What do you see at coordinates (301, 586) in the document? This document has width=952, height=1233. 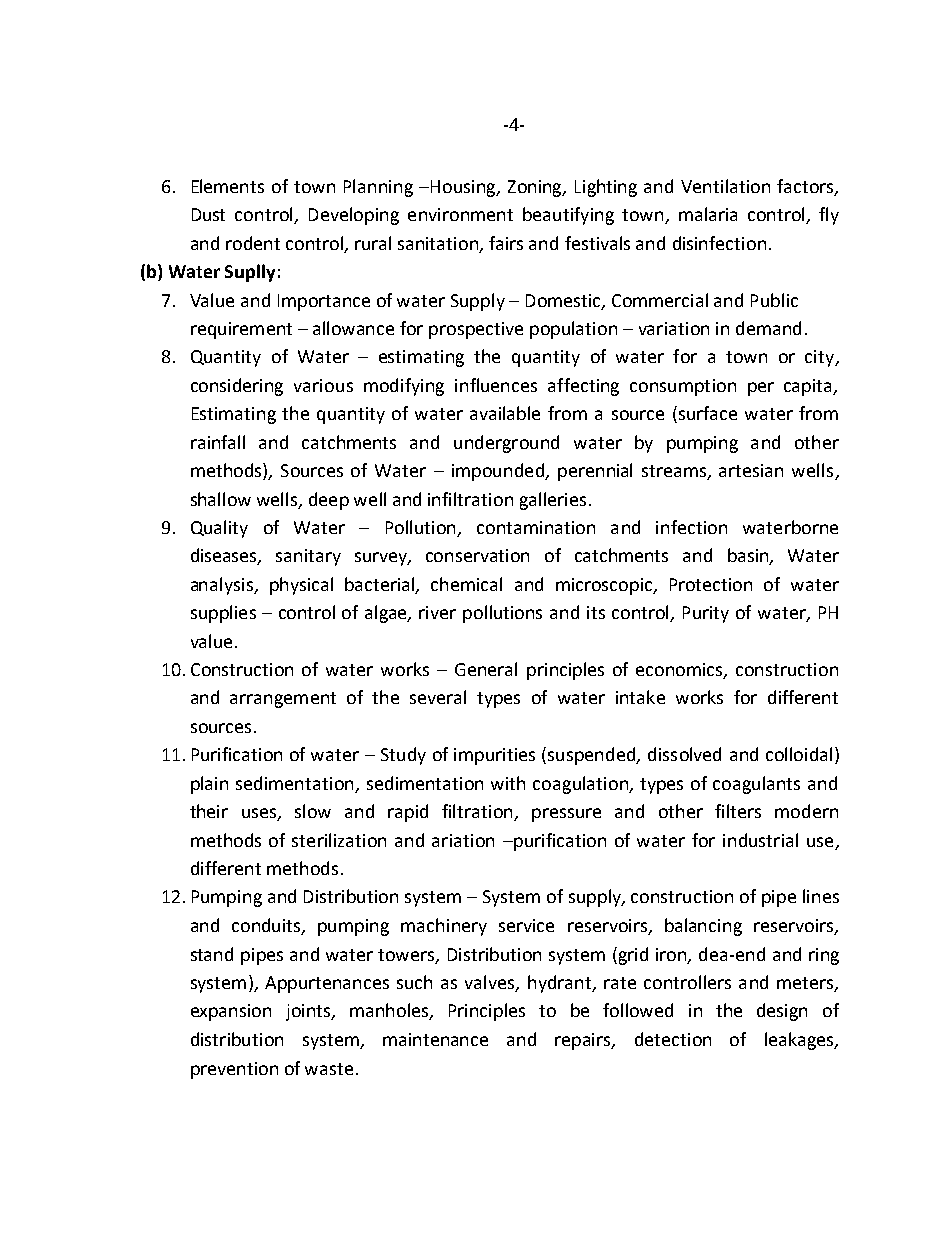 I see `physical` at bounding box center [301, 586].
